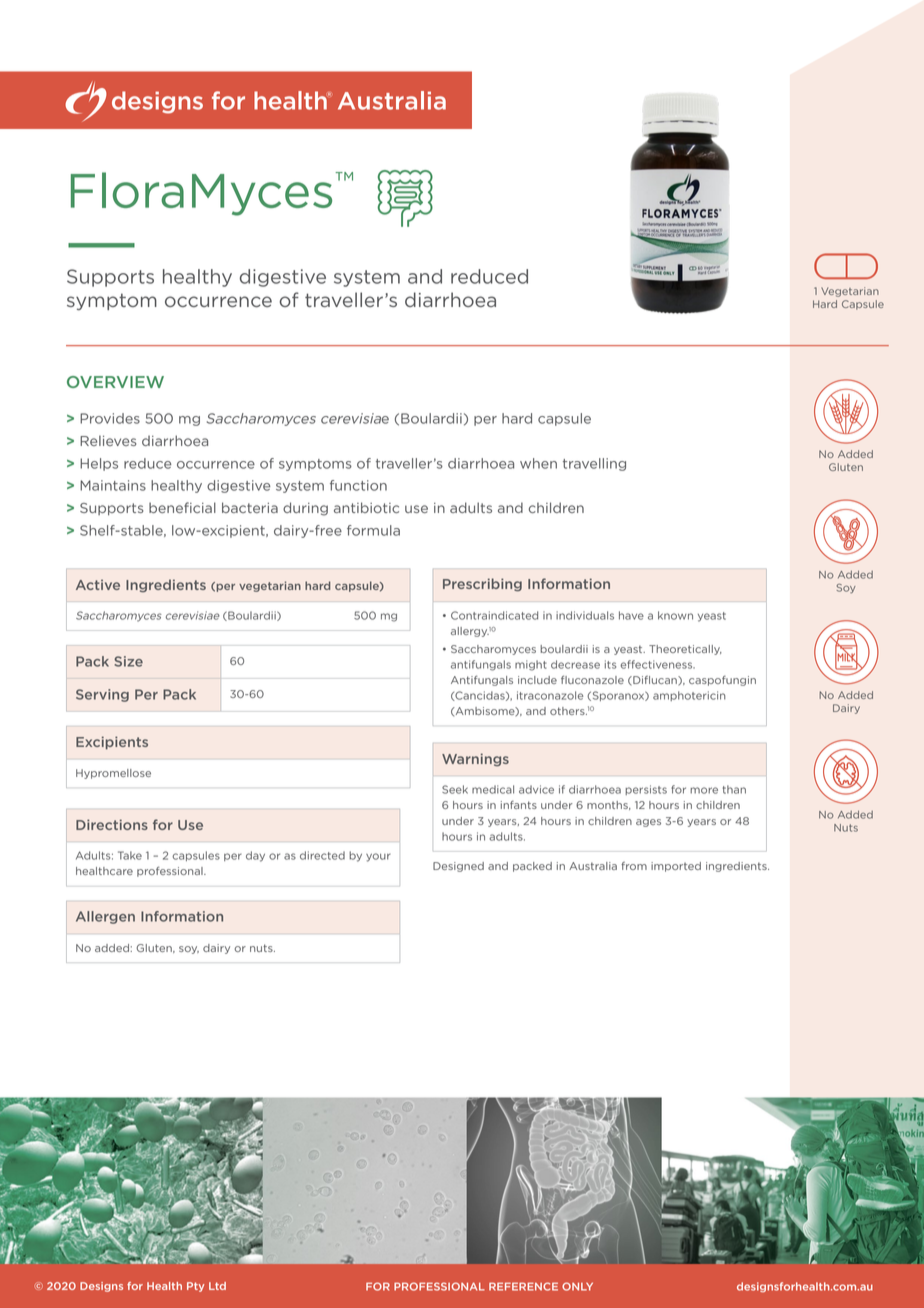 The image size is (924, 1308). I want to click on your, so click(378, 857).
